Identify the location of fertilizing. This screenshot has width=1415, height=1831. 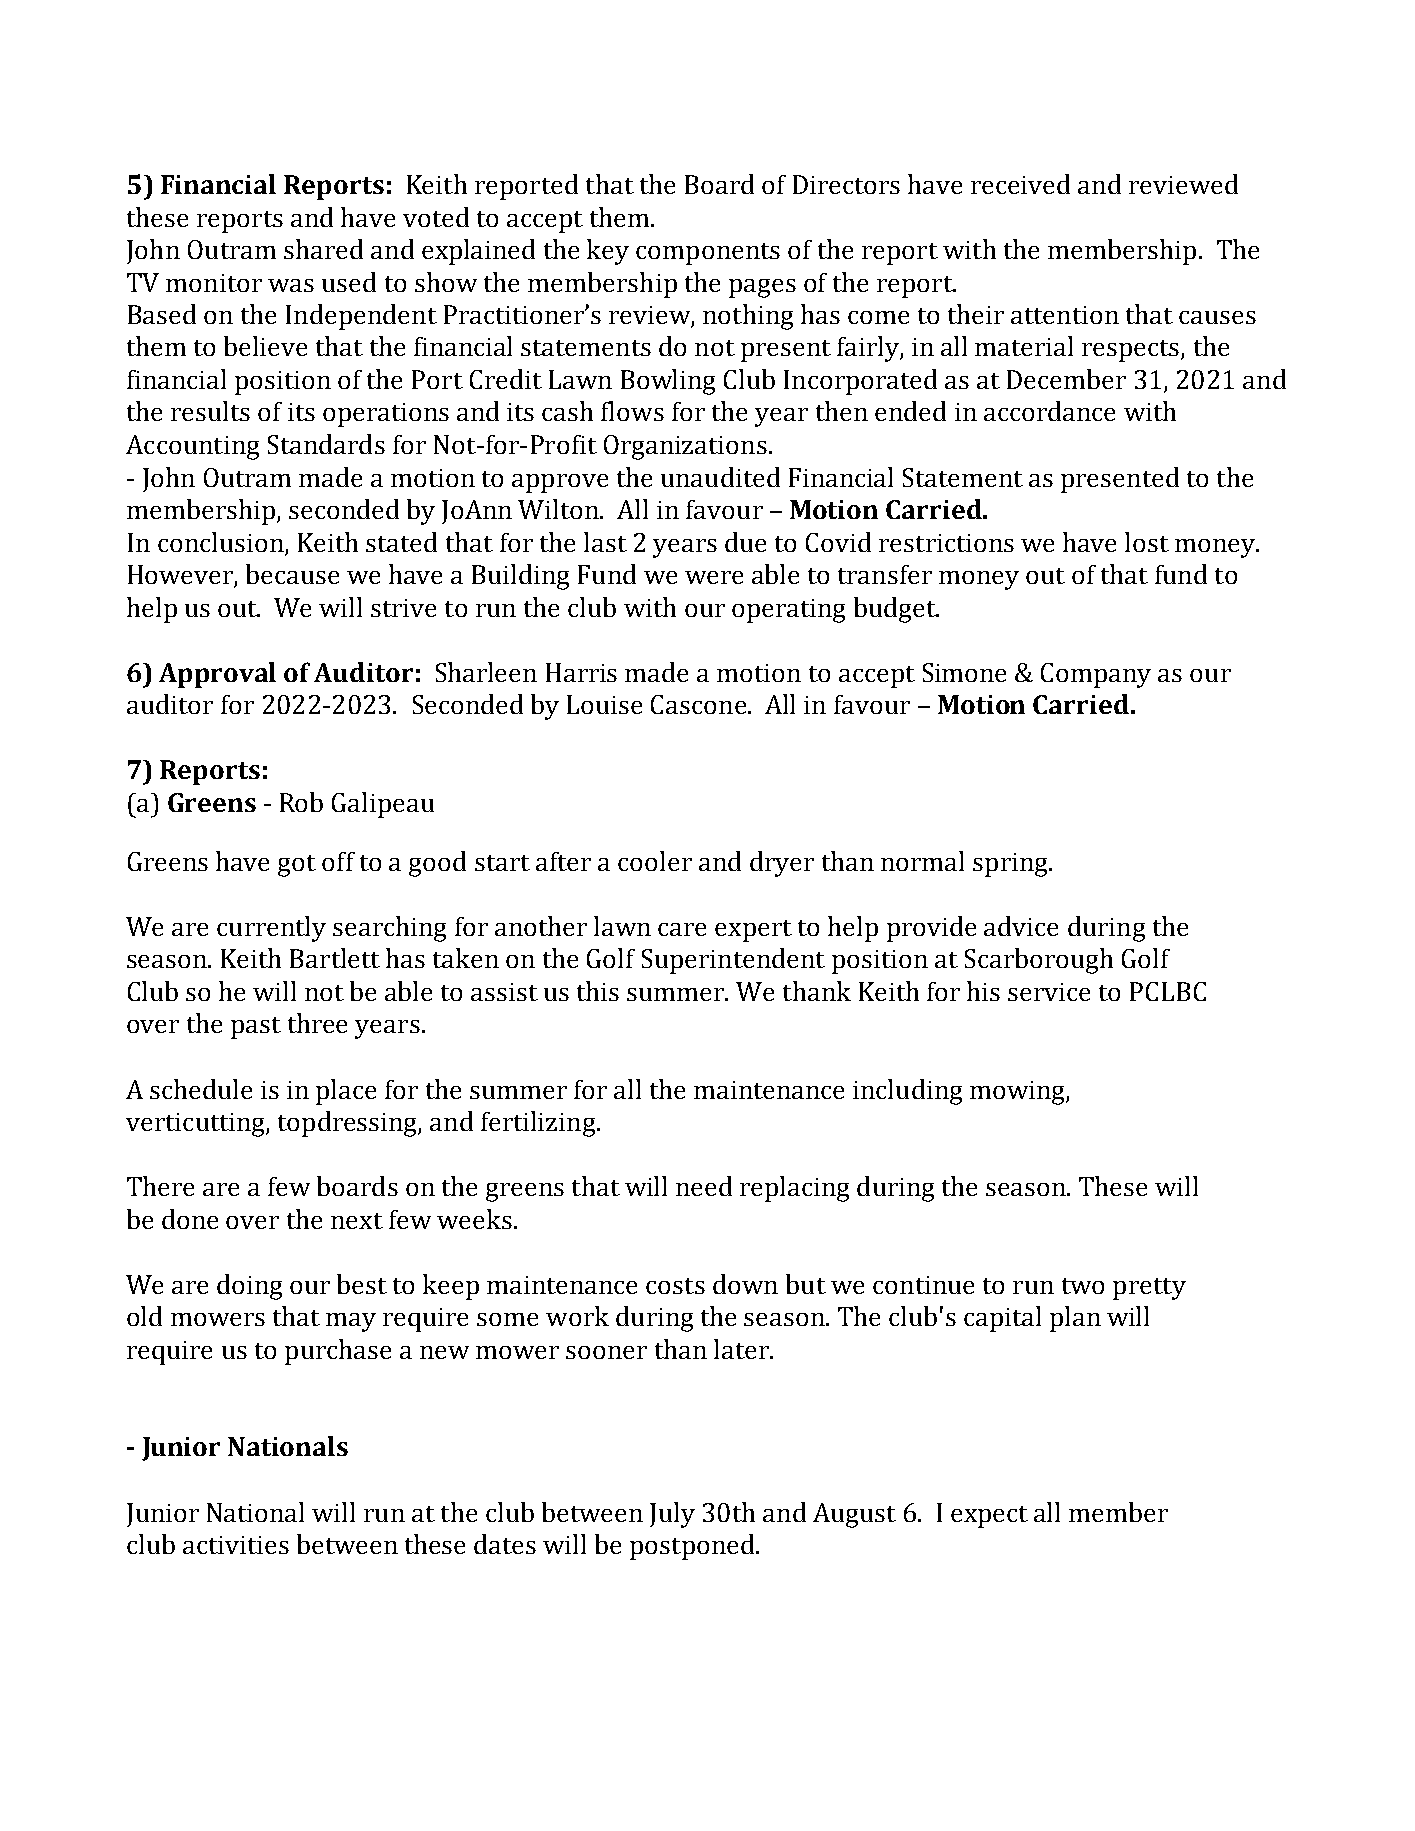
(539, 1124).
